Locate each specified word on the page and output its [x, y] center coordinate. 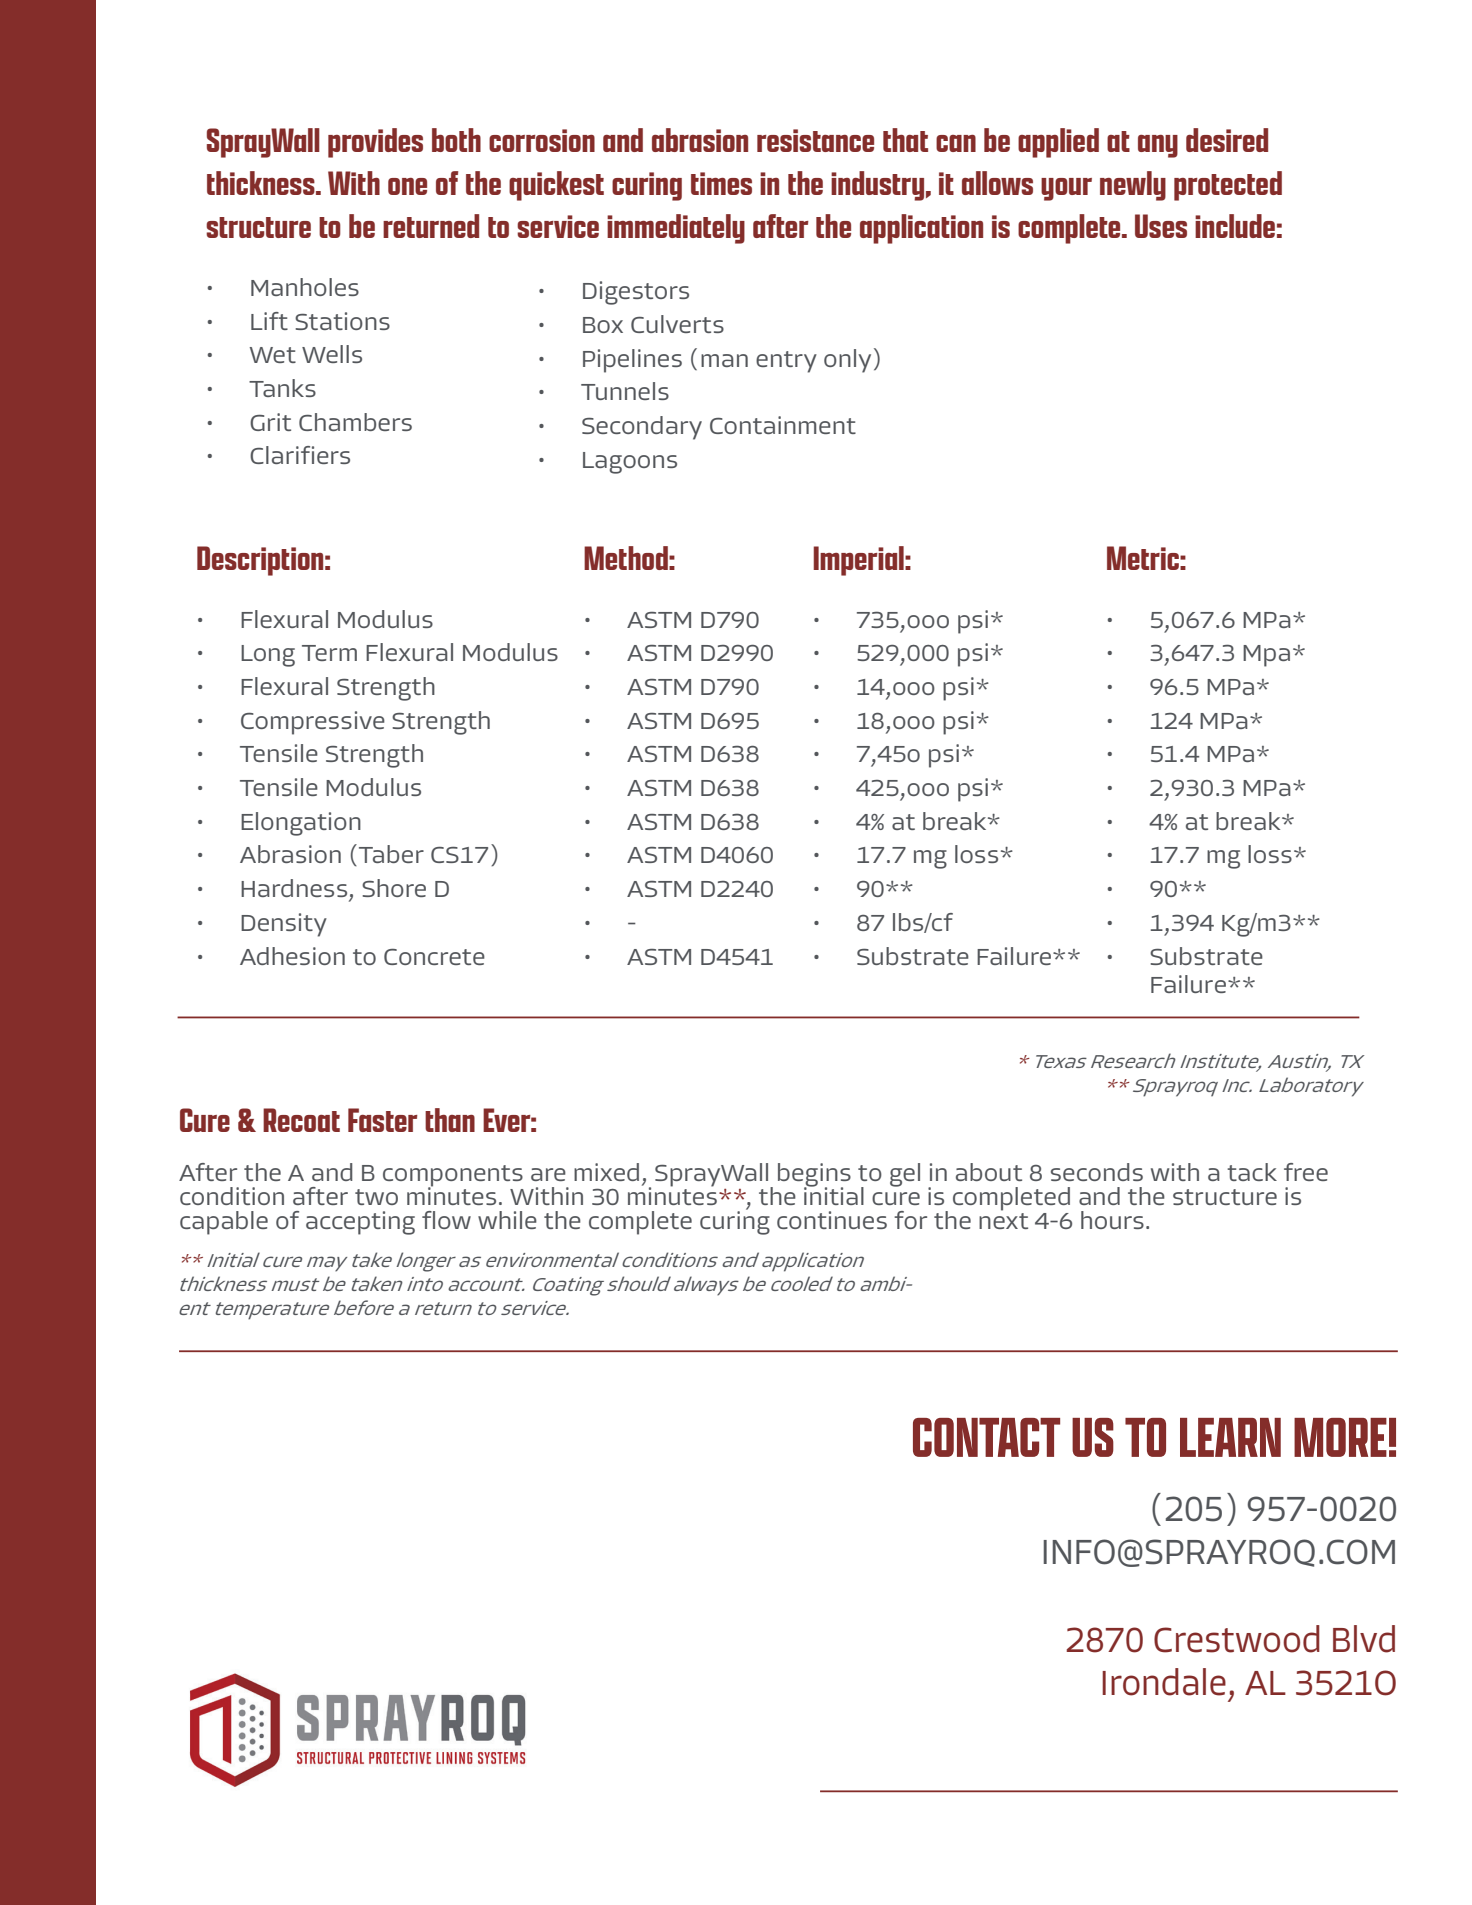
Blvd [1364, 1639]
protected [1228, 186]
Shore [394, 888]
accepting [360, 1223]
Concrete [434, 957]
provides [375, 143]
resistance [815, 140]
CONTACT [986, 1437]
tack [1252, 1172]
